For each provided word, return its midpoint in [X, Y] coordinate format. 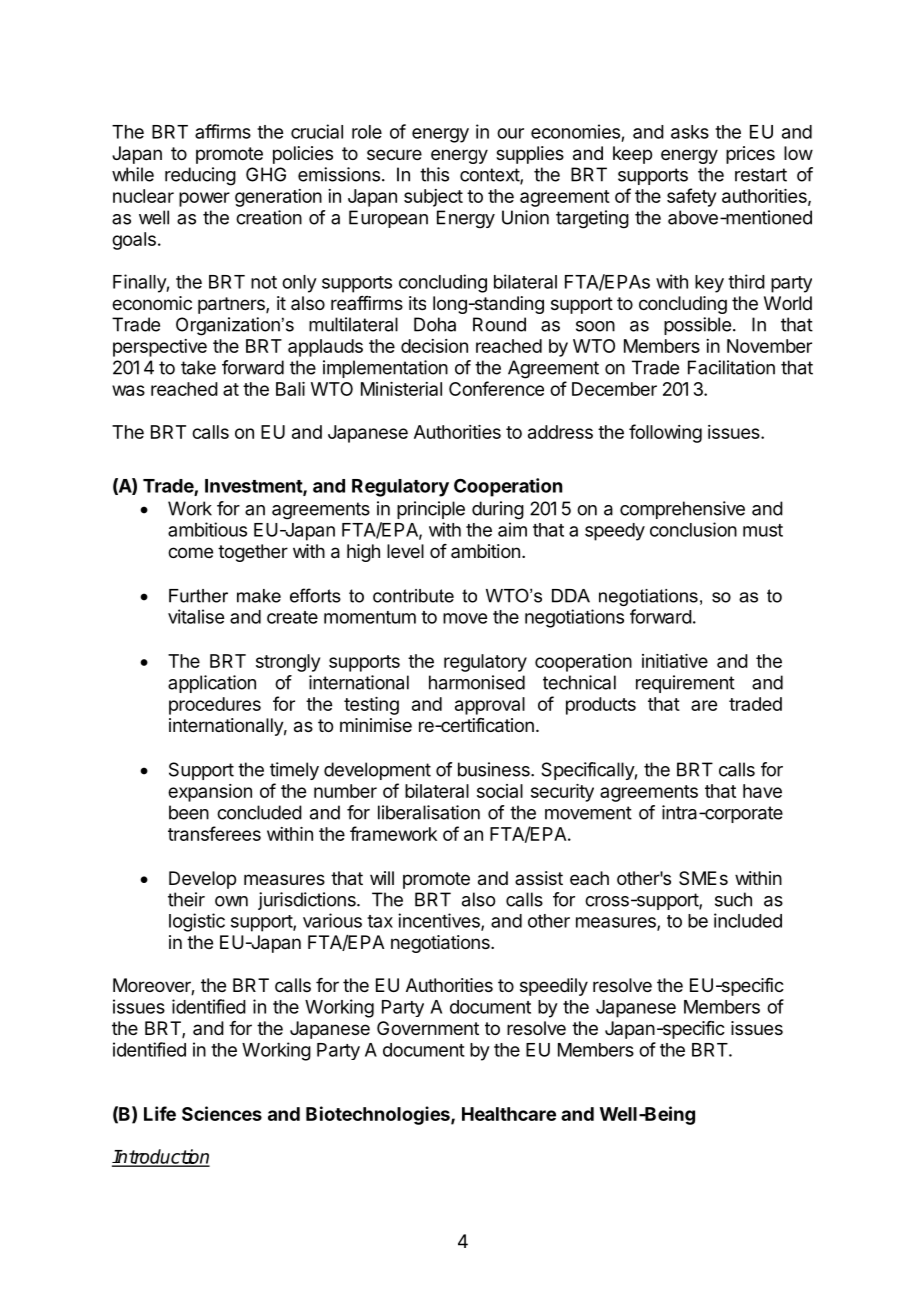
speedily [554, 987]
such [733, 899]
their [186, 899]
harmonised [477, 682]
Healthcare [509, 1114]
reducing [200, 176]
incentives [440, 921]
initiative [675, 661]
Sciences [222, 1113]
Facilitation [731, 367]
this [434, 174]
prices [750, 155]
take [198, 367]
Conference [496, 388]
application [212, 684]
